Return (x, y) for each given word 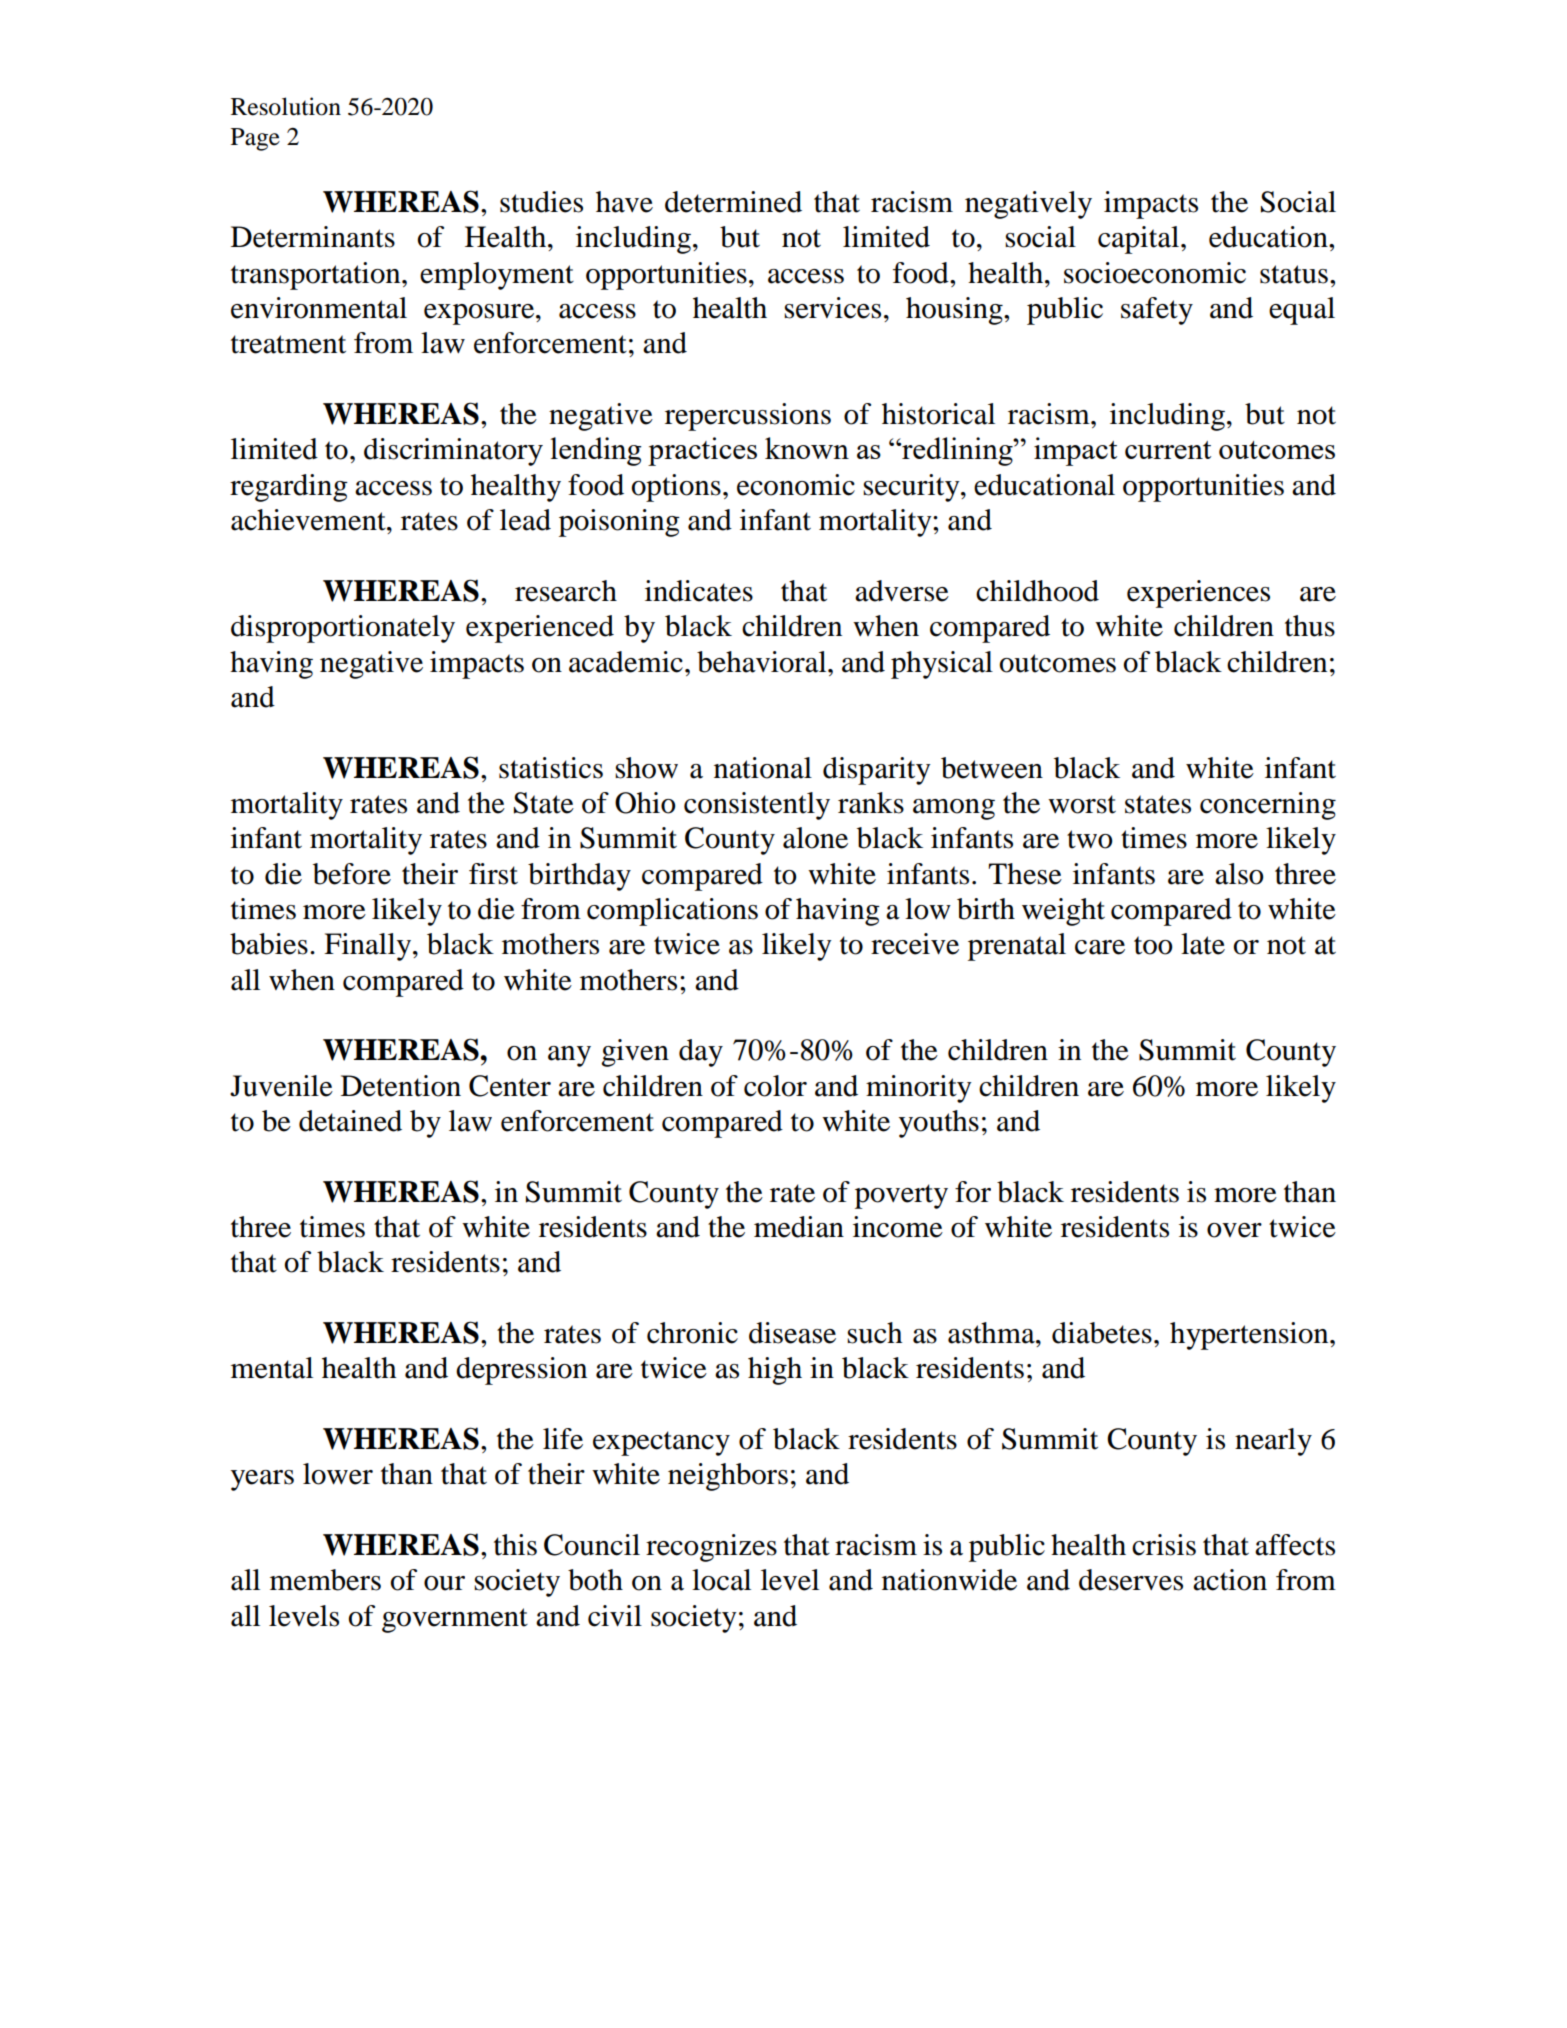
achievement (309, 520)
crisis (1164, 1545)
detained (350, 1121)
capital (1140, 240)
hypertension (1250, 1336)
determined (733, 202)
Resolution (286, 106)
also (1239, 874)
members (325, 1580)
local (721, 1580)
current (1168, 450)
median (799, 1227)
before (352, 874)
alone (815, 838)
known (807, 448)
